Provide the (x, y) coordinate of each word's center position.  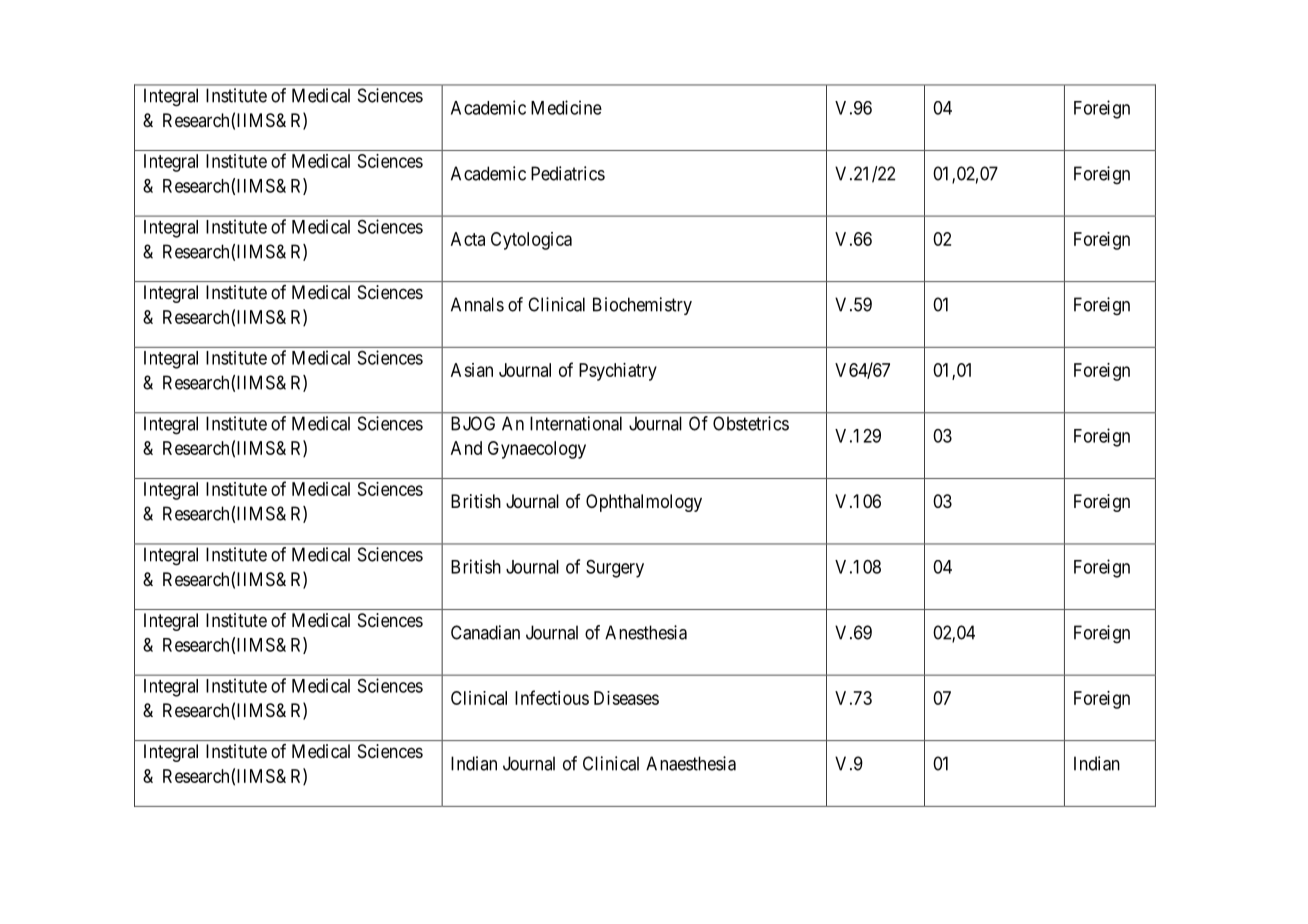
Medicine (566, 107)
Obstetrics (751, 423)
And (466, 448)
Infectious (552, 697)
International (576, 423)
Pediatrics (568, 173)
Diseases (626, 698)
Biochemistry (642, 306)
